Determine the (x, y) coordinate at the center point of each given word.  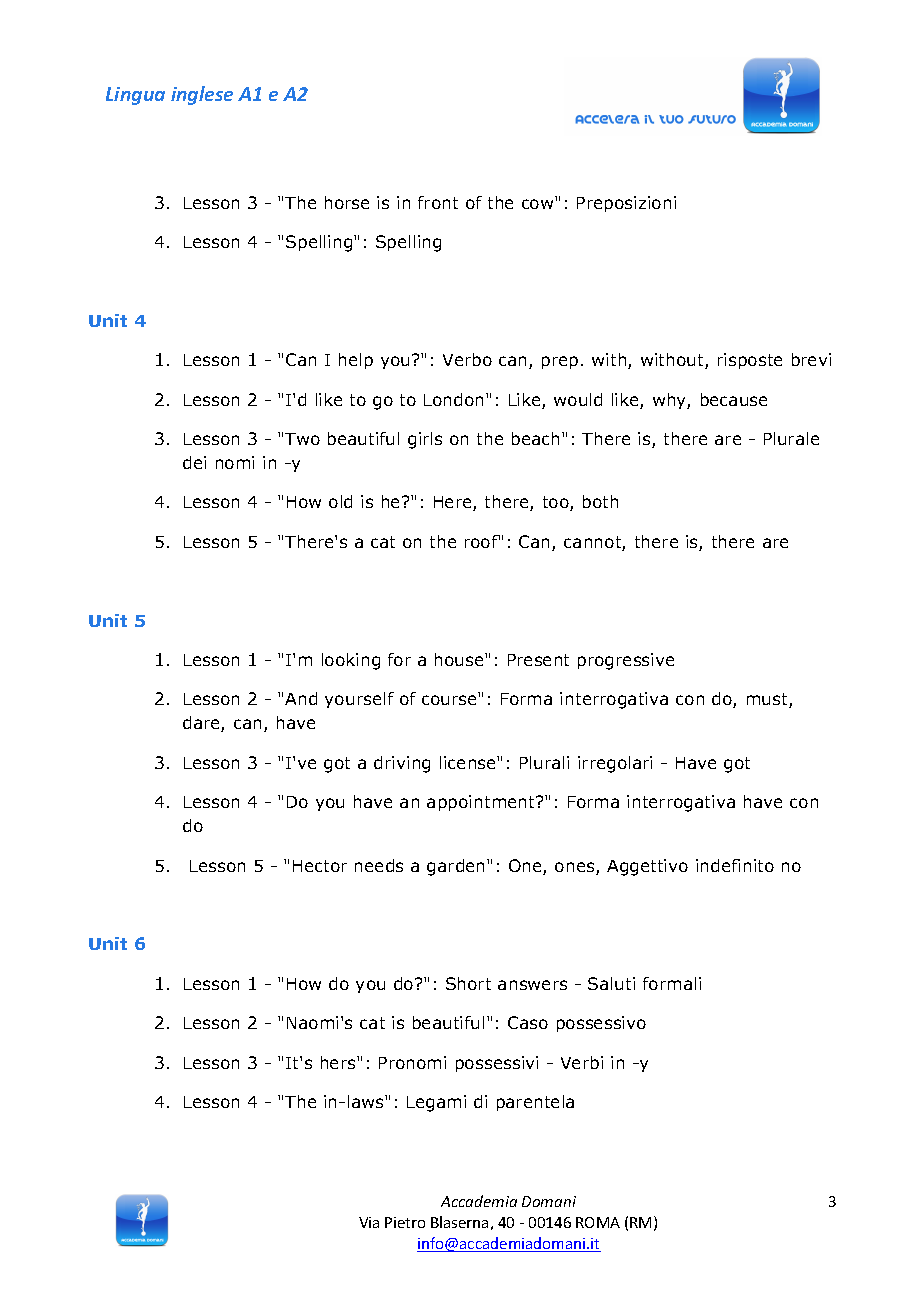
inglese (202, 95)
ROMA (598, 1222)
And (301, 698)
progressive (626, 661)
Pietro (405, 1222)
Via (369, 1222)
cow (537, 204)
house (460, 659)
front (438, 202)
